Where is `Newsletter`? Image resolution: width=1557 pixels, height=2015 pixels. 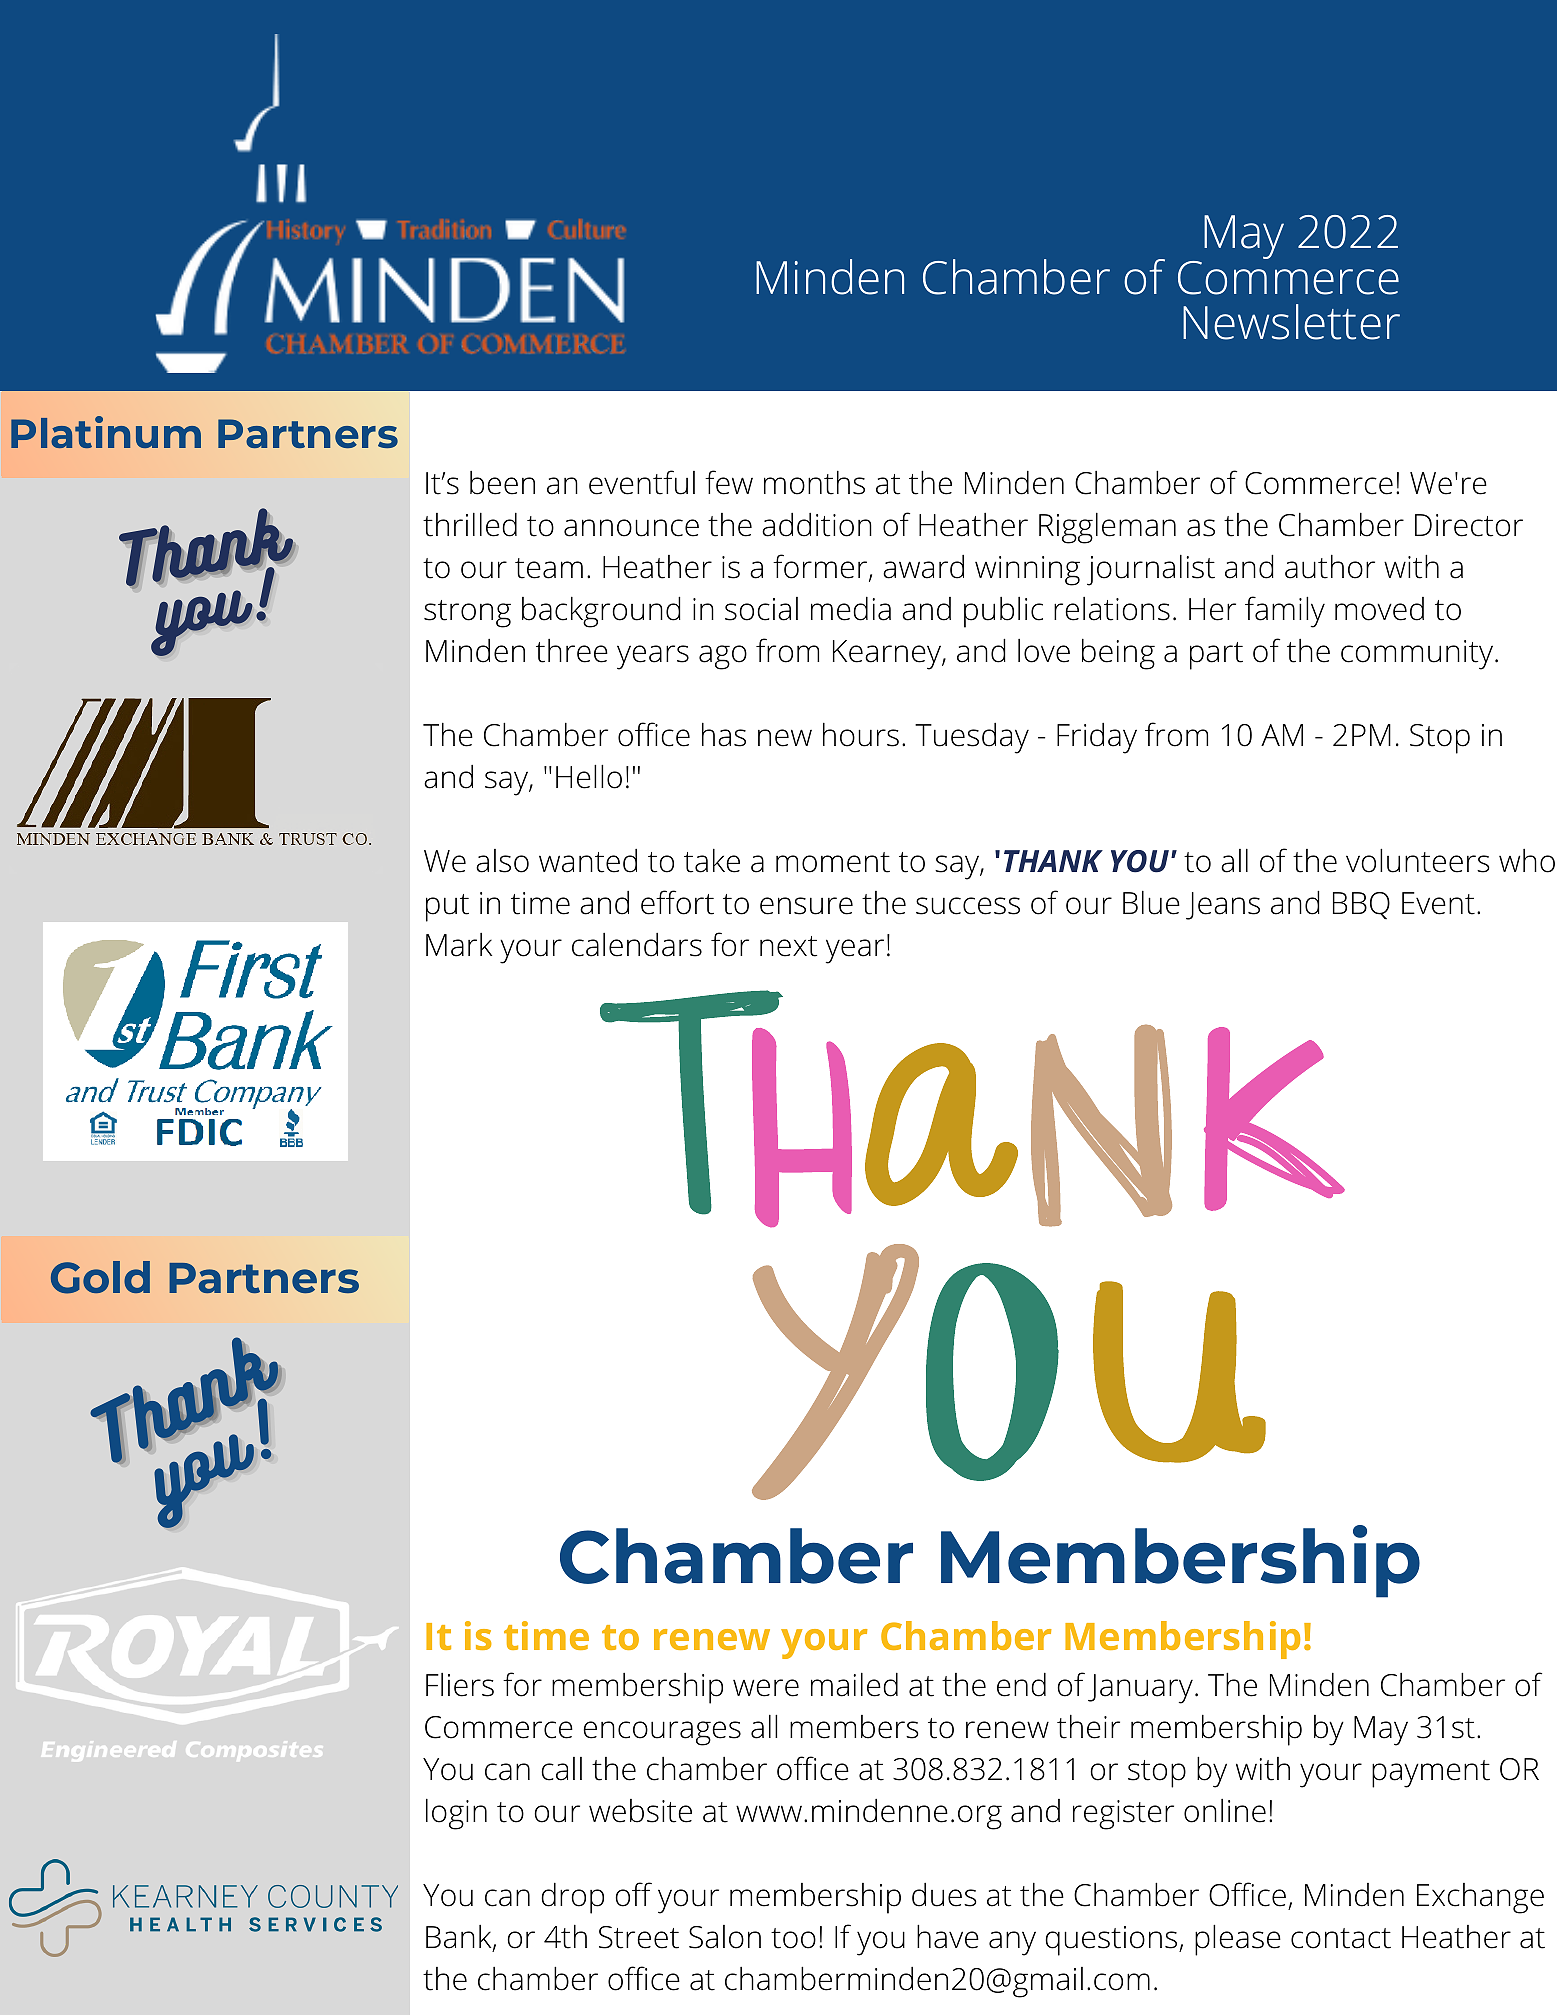 Newsletter is located at coordinates (1291, 322).
